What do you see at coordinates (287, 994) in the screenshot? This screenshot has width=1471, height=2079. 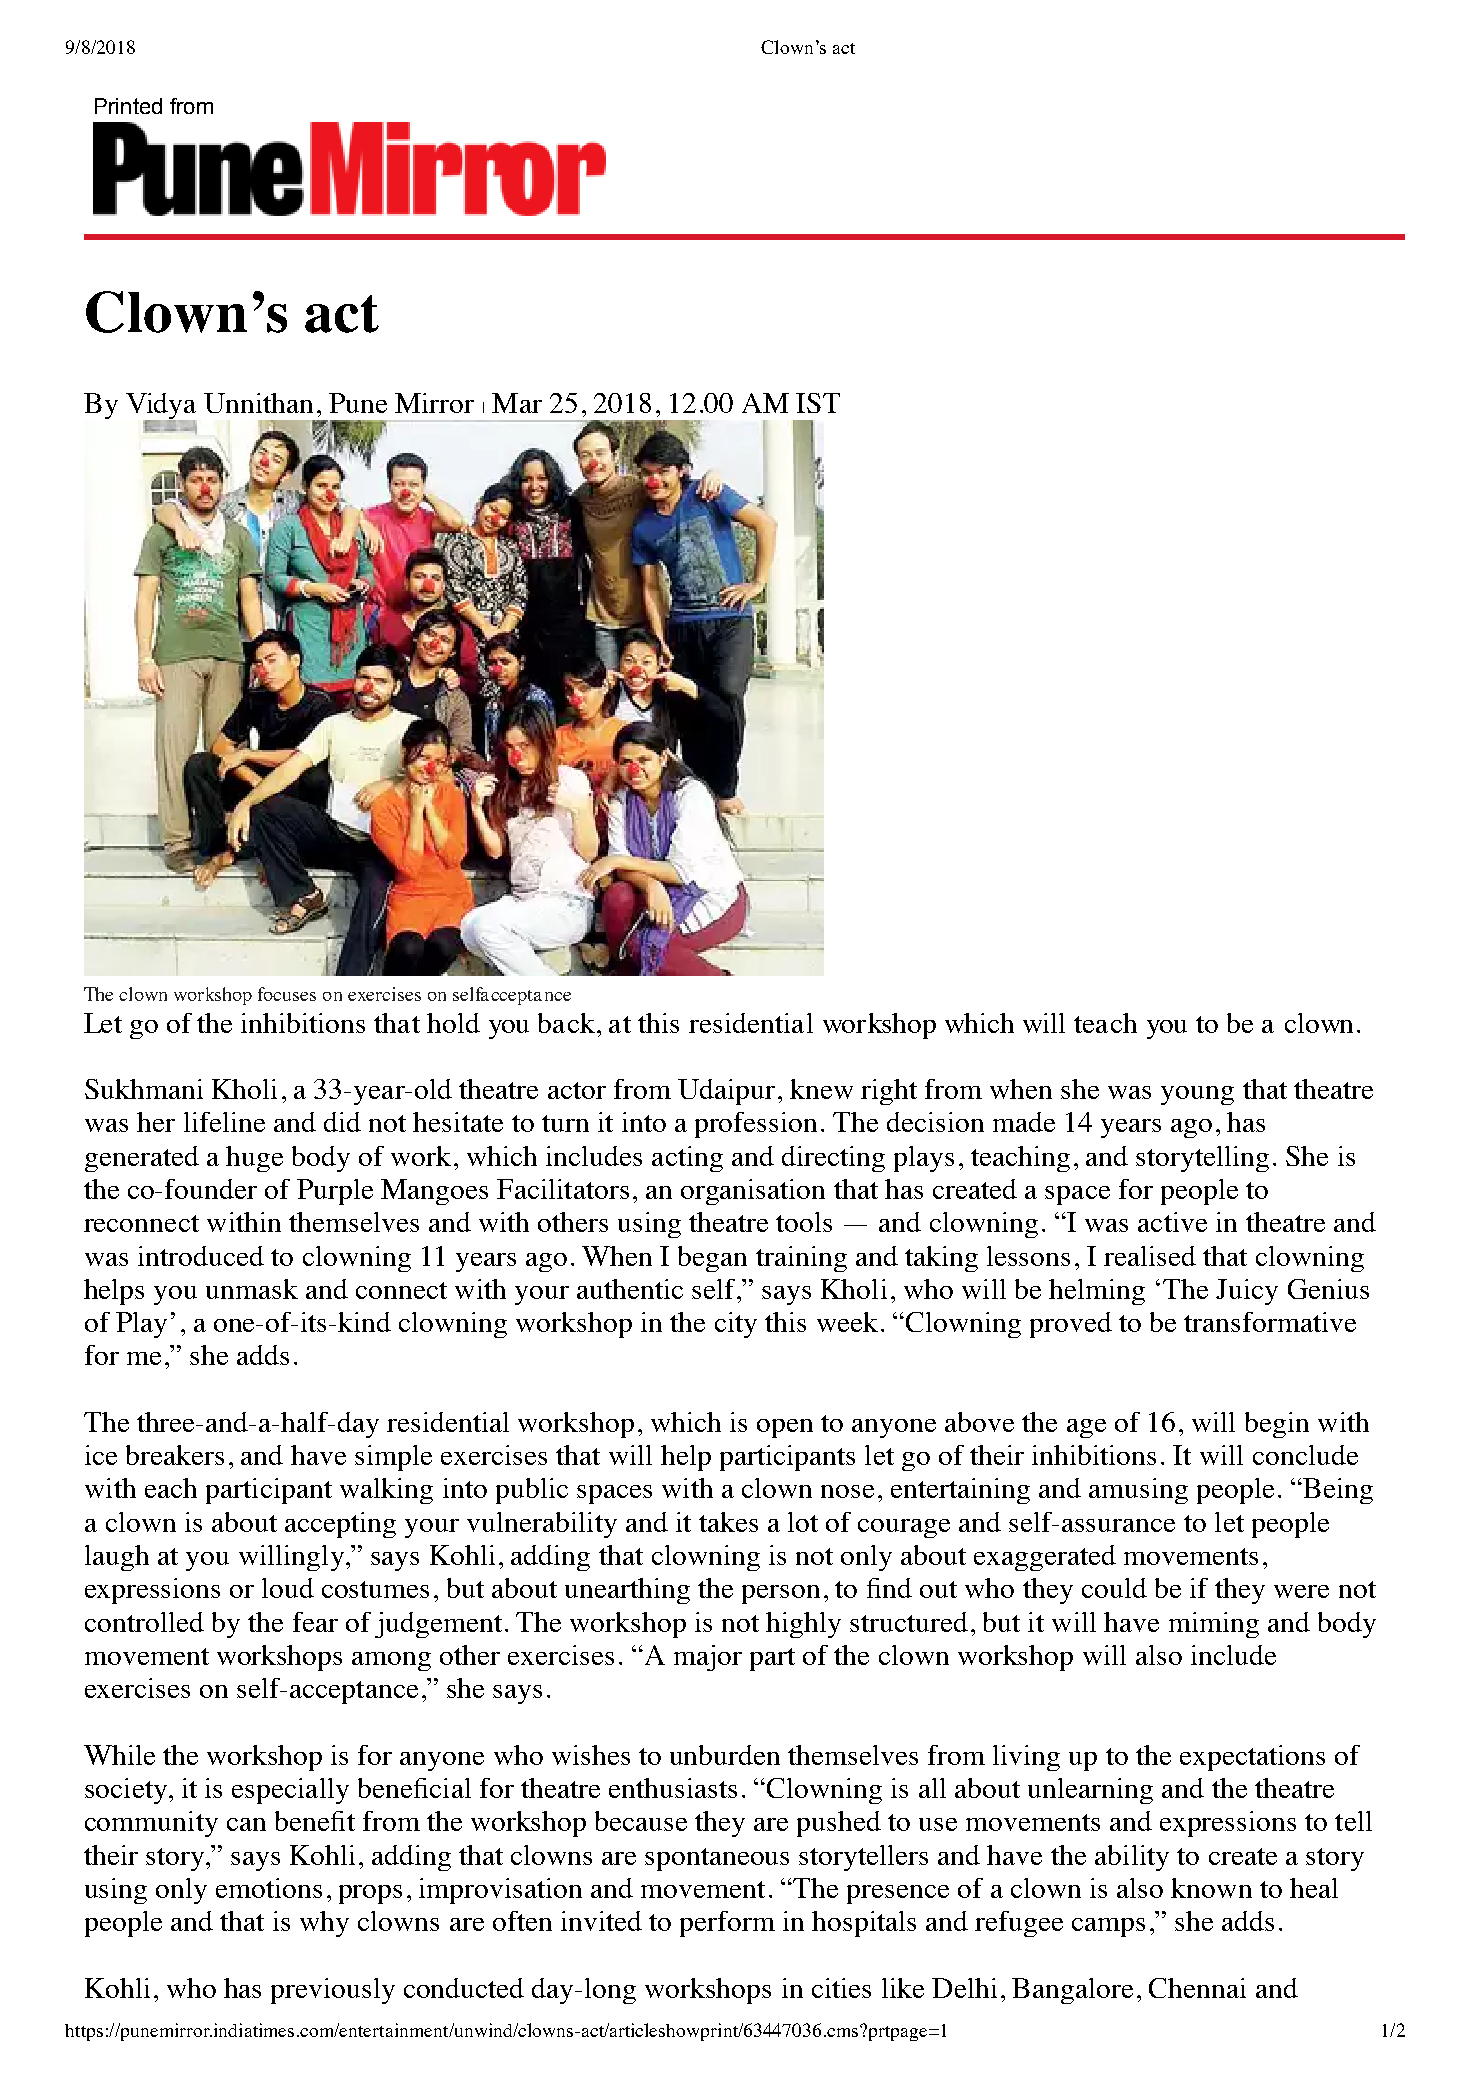 I see `focuses` at bounding box center [287, 994].
